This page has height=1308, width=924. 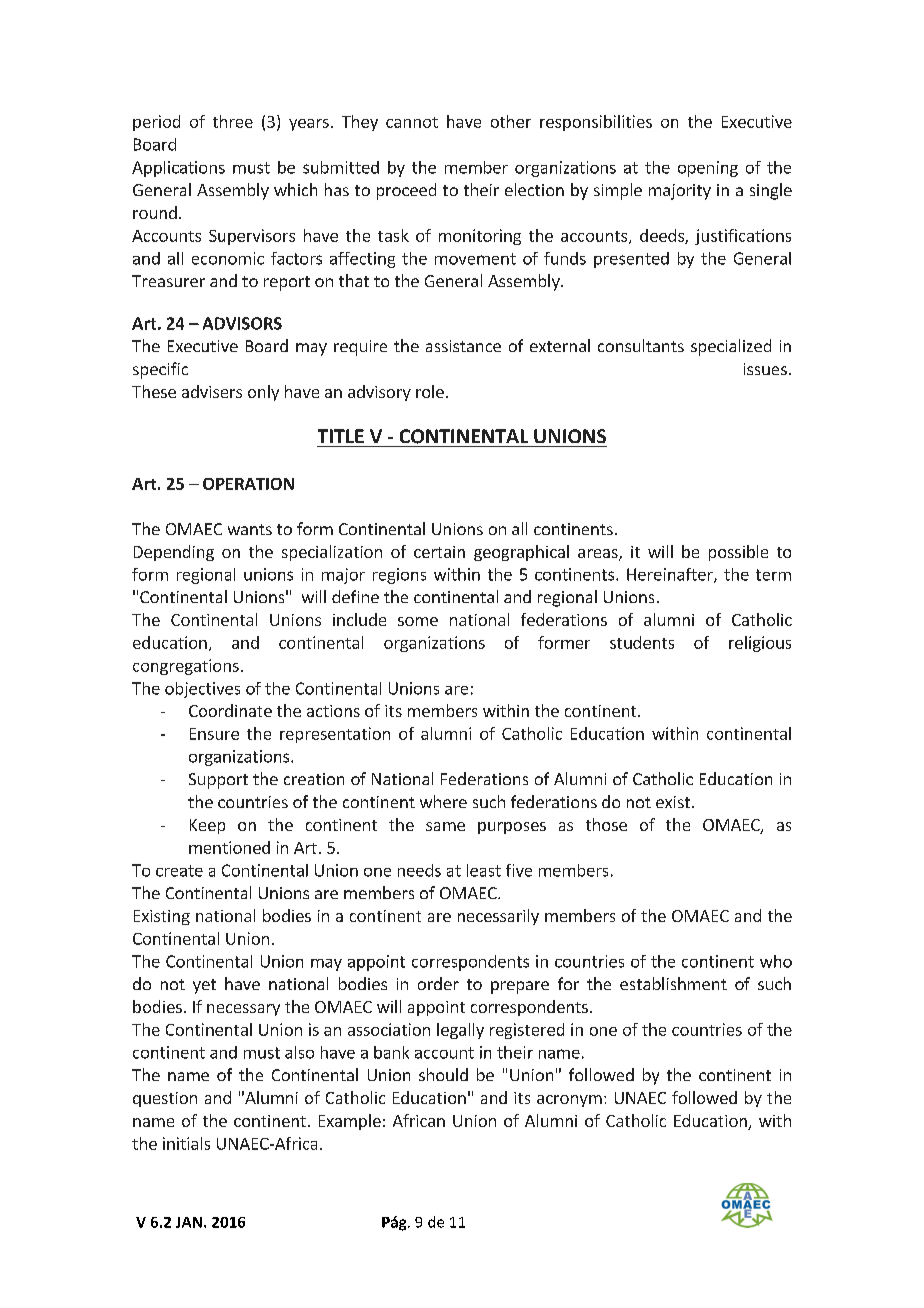 What do you see at coordinates (189, 1222) in the page?
I see `JAN` at bounding box center [189, 1222].
